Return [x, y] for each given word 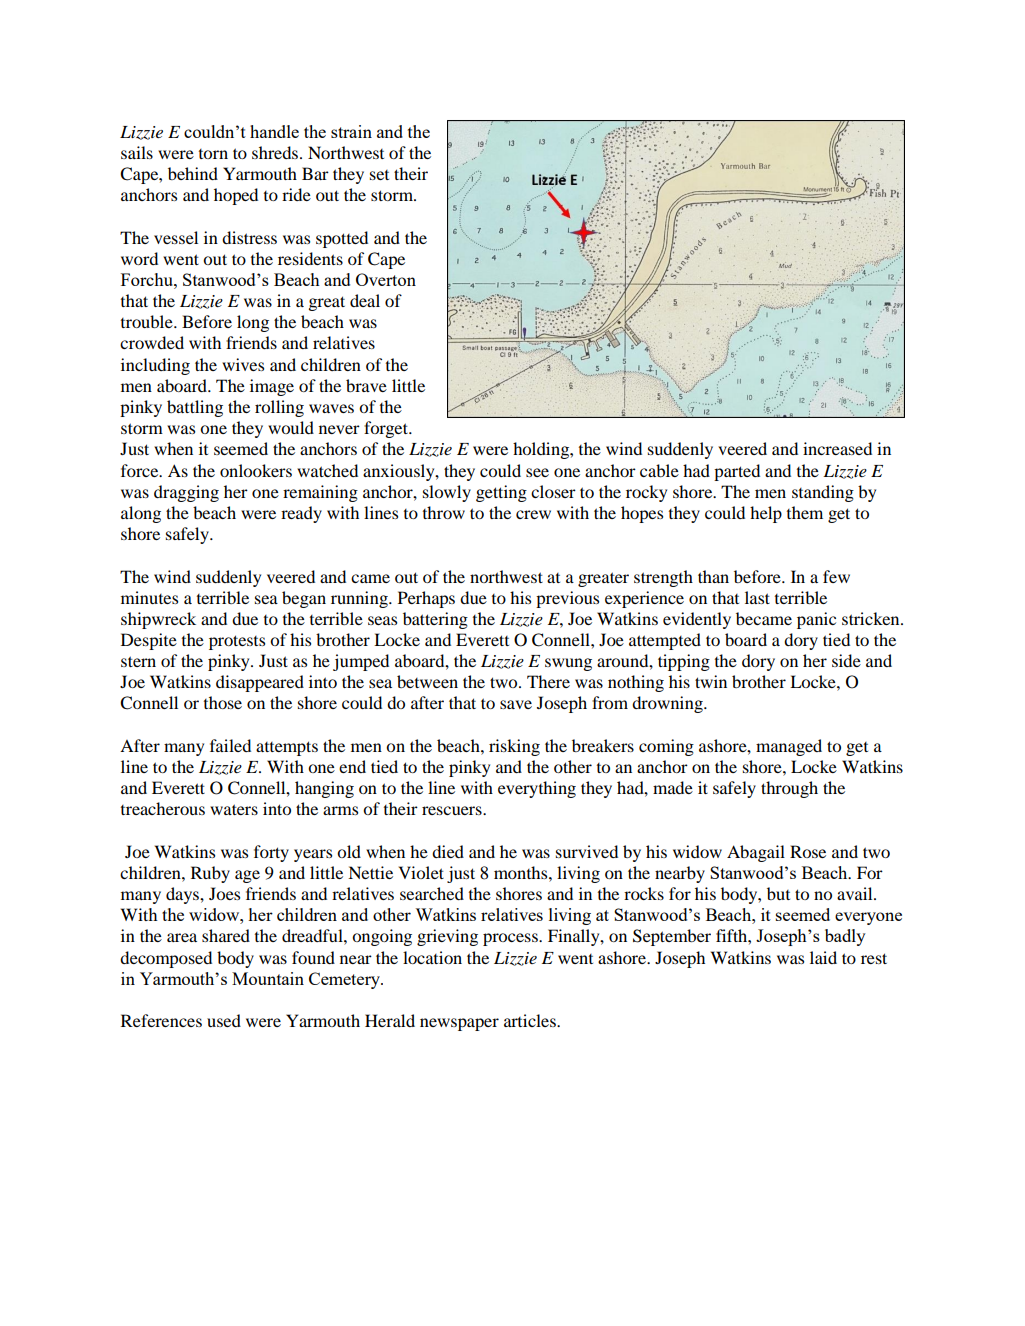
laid [823, 957]
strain [351, 131]
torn [213, 154]
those [223, 702]
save [516, 704]
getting [501, 493]
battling [195, 408]
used [224, 1020]
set [379, 175]
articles [531, 1020]
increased [837, 448]
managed [789, 747]
